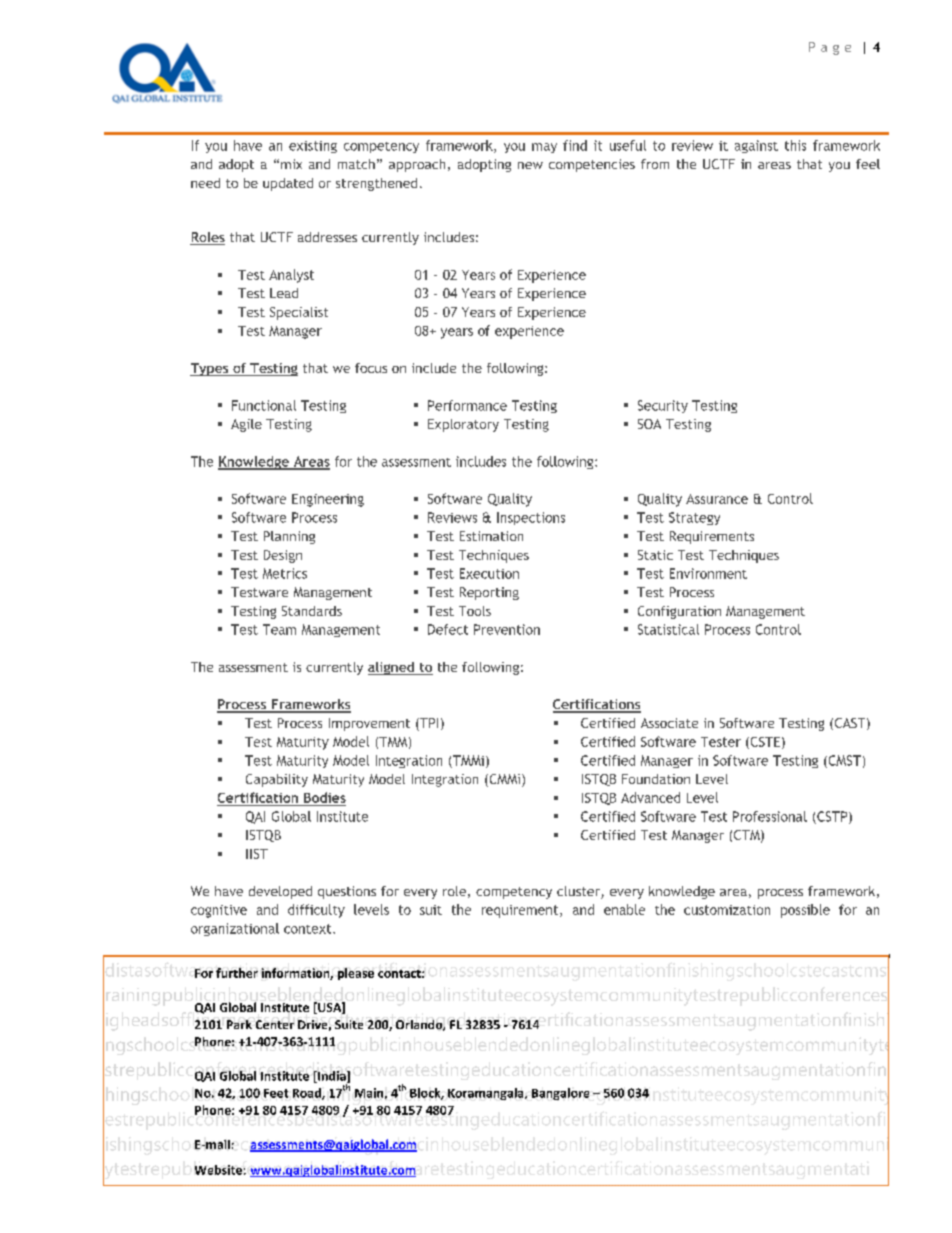 The height and width of the screenshot is (1233, 952). I want to click on Feet, so click(276, 1093).
